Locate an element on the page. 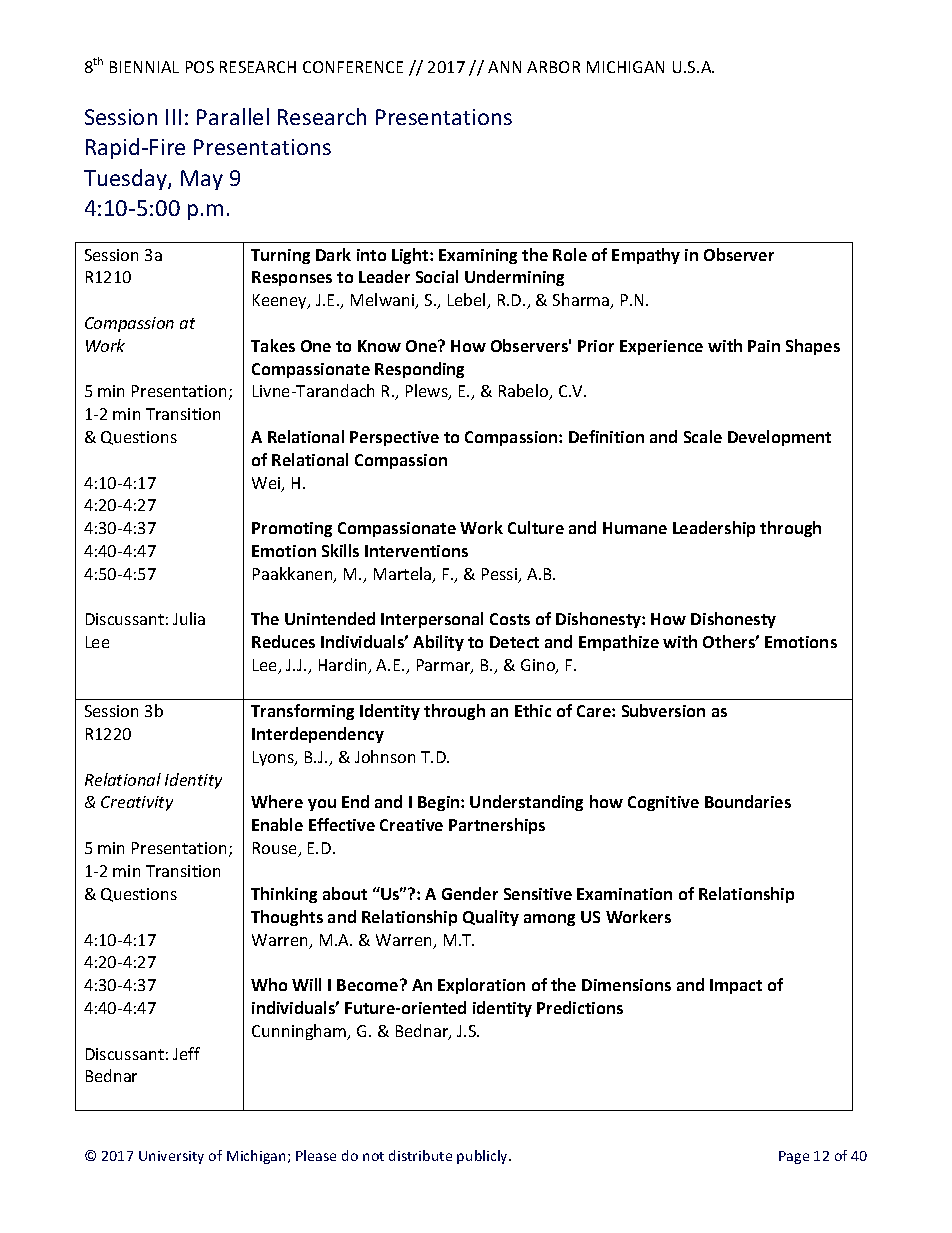 The height and width of the page is (1233, 952). ARBOR is located at coordinates (553, 67).
